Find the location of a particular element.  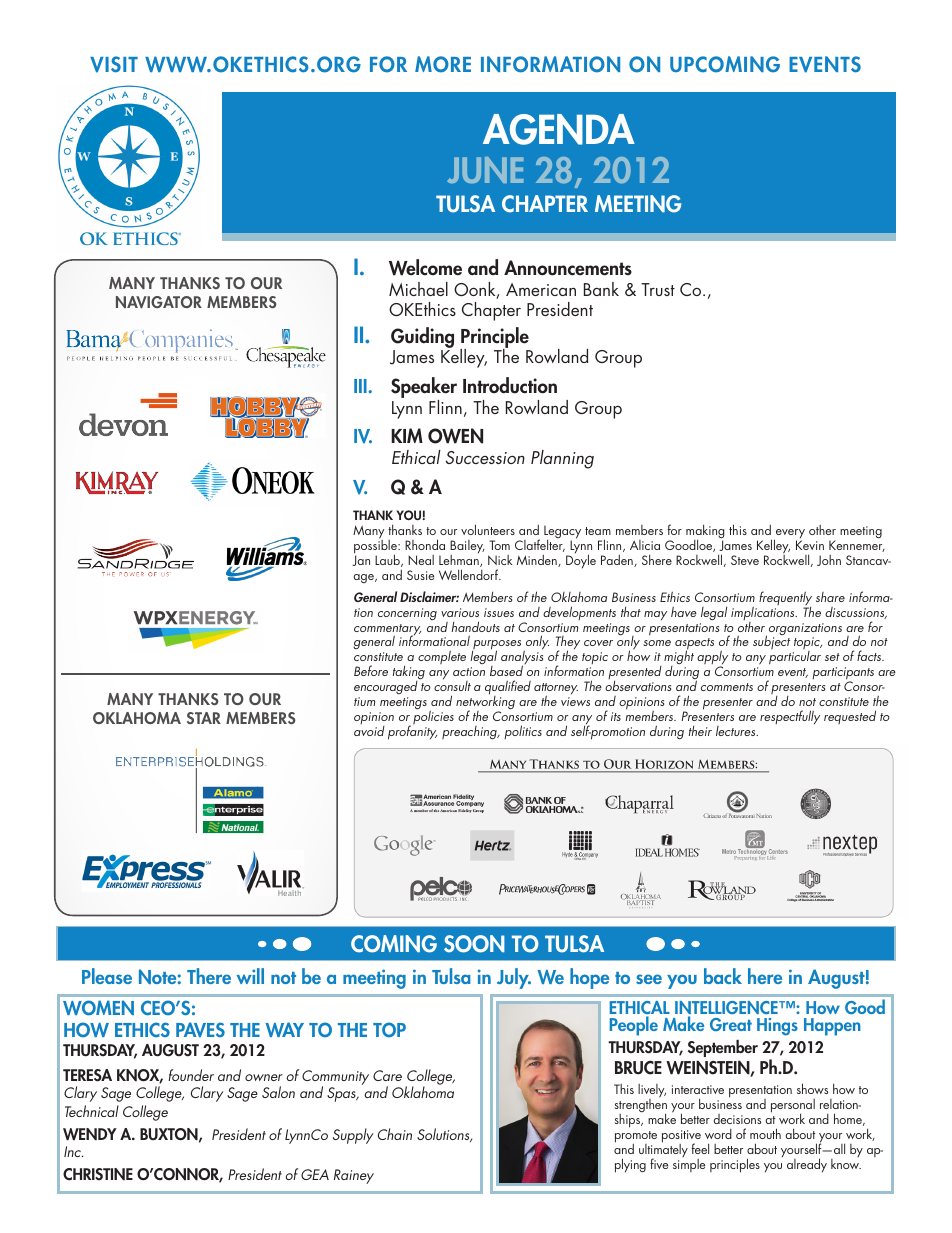

will is located at coordinates (250, 976).
